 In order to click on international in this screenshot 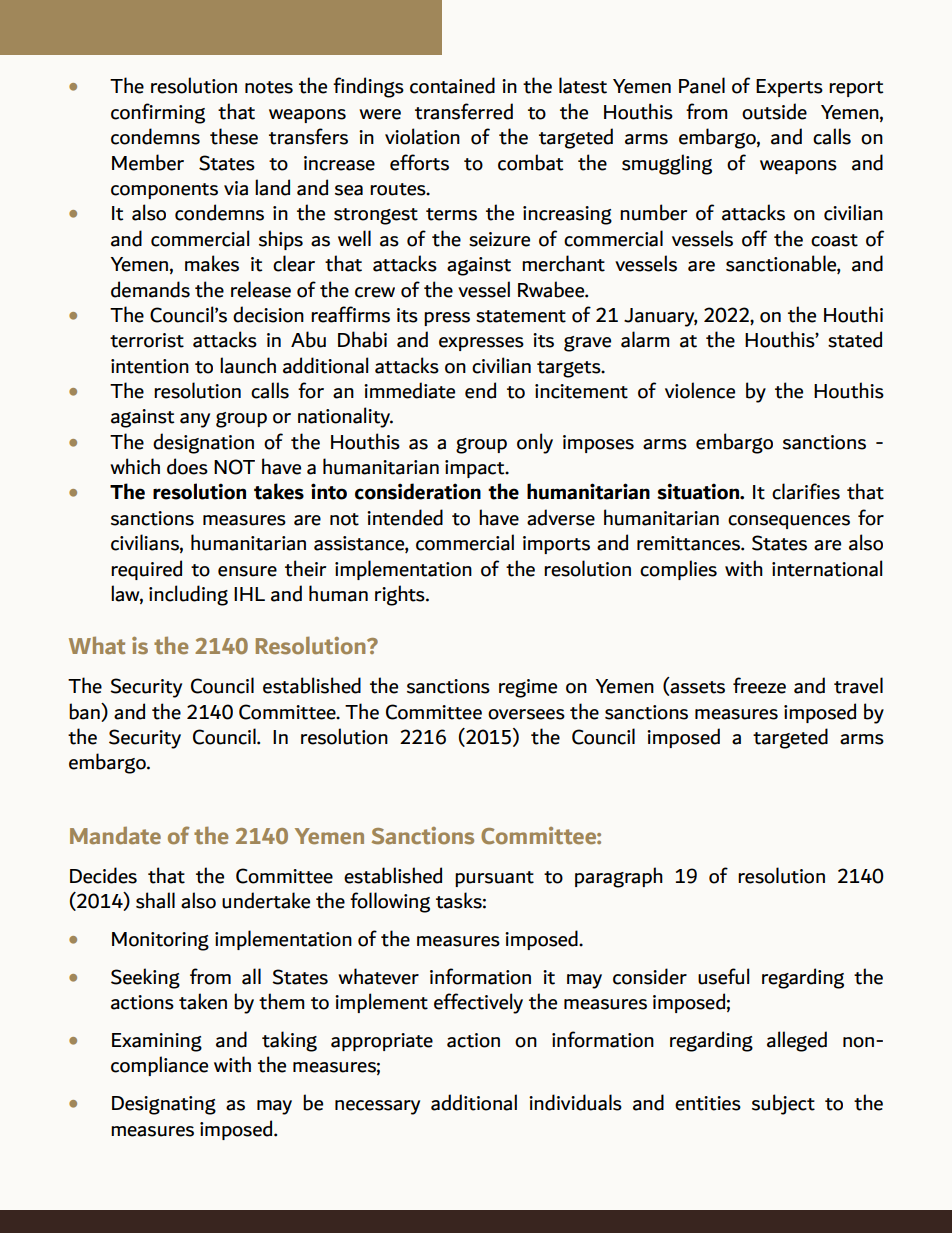, I will do `click(827, 568)`.
